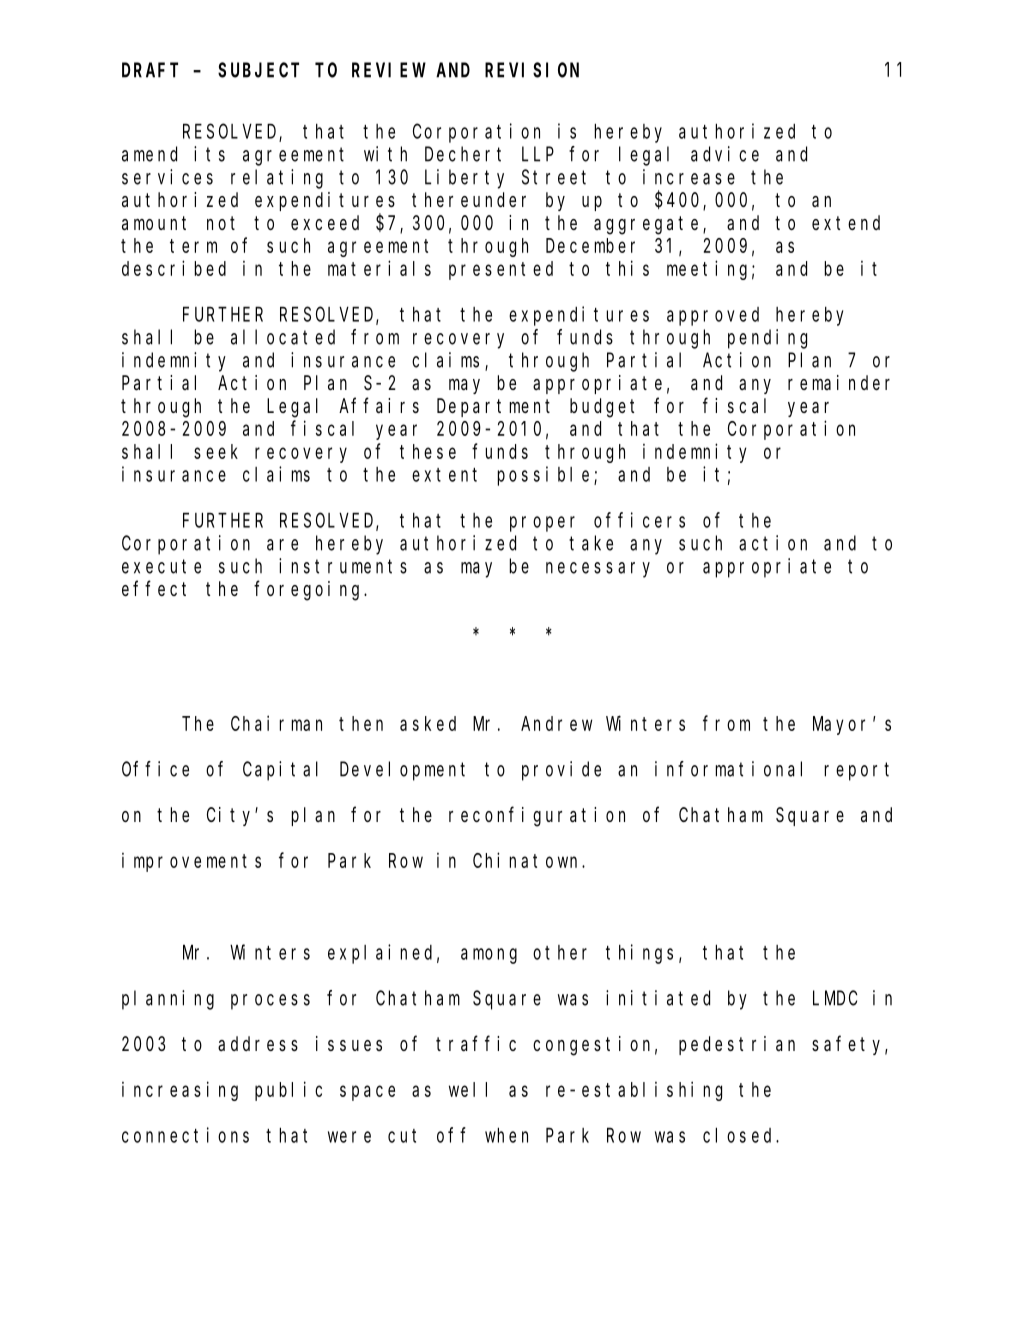 The width and height of the image is (1030, 1333). What do you see at coordinates (767, 339) in the image?
I see `pending` at bounding box center [767, 339].
